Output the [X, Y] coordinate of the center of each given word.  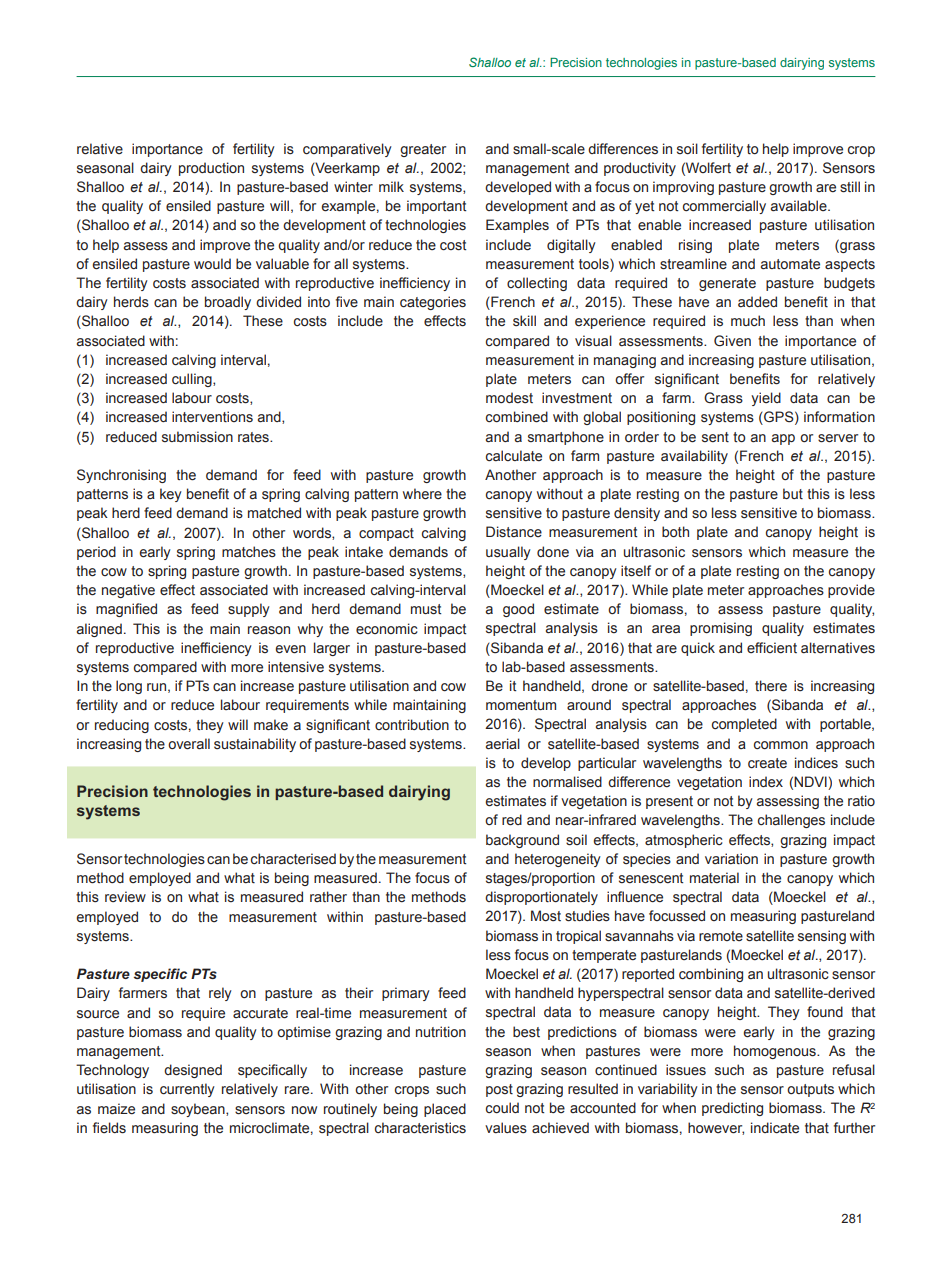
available [800, 206]
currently [187, 1090]
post [499, 1090]
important [436, 207]
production [211, 169]
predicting [732, 1109]
